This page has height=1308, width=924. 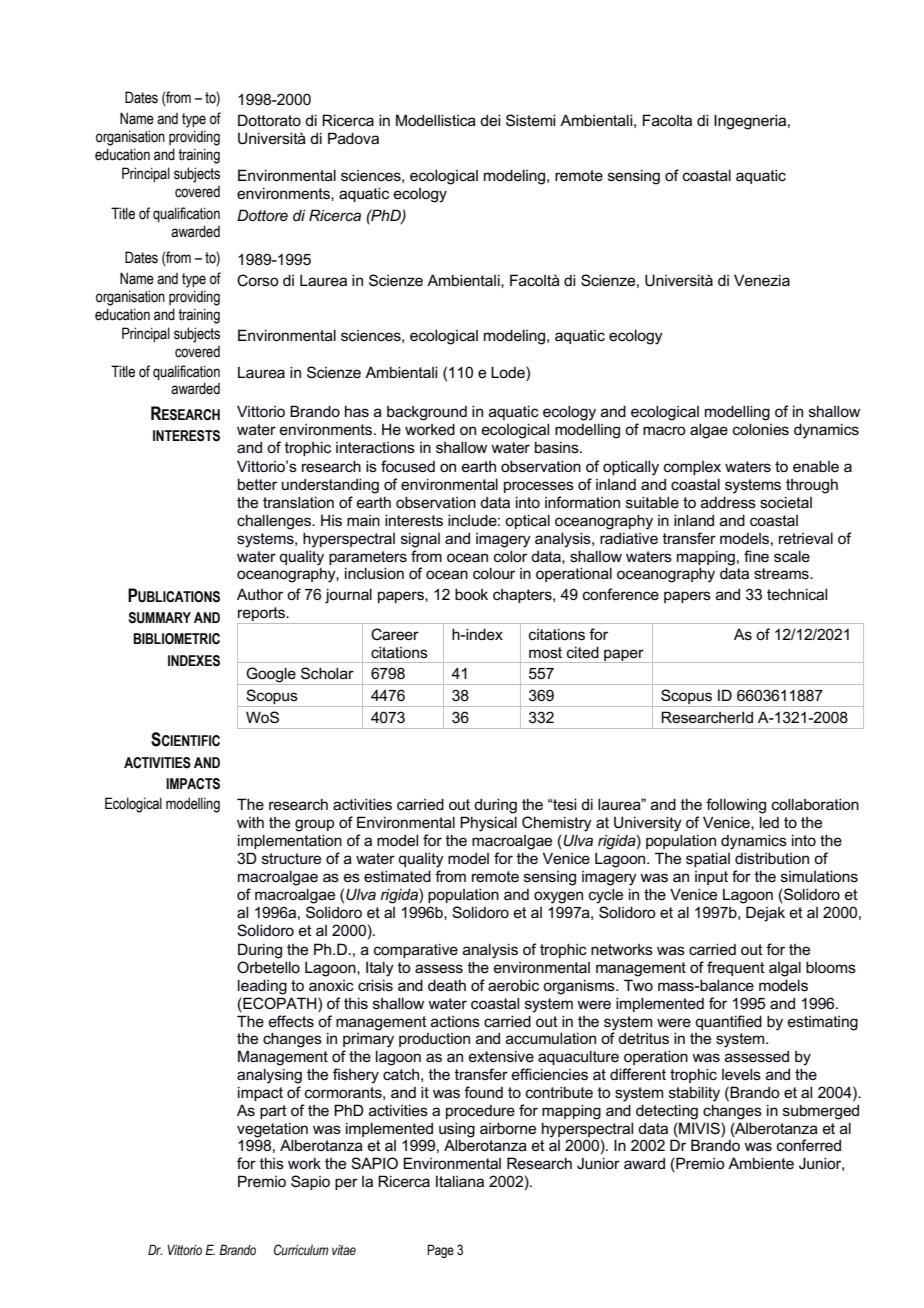 I want to click on technical, so click(x=797, y=594).
